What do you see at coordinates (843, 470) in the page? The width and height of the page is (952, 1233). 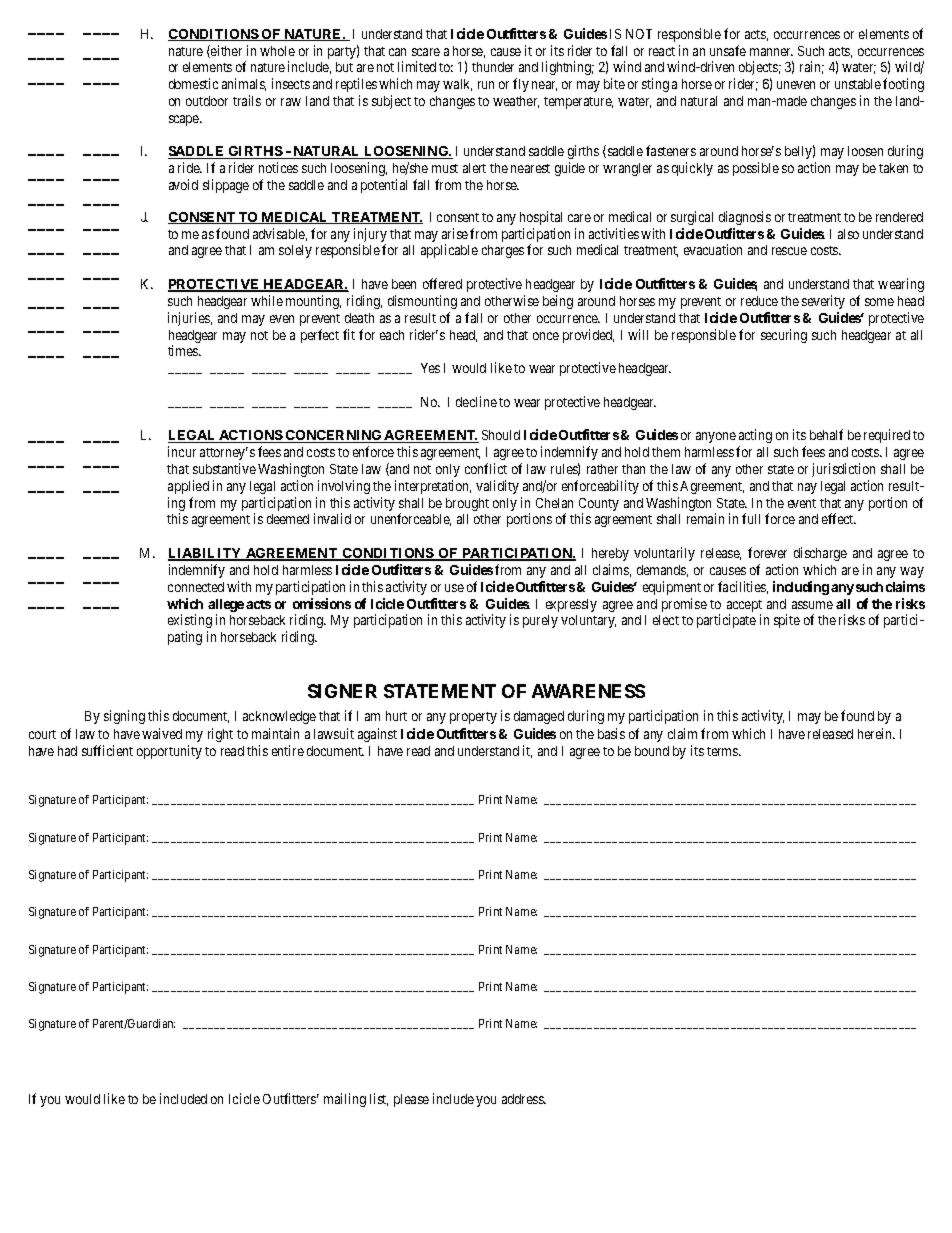 I see `jurisdiction` at bounding box center [843, 470].
